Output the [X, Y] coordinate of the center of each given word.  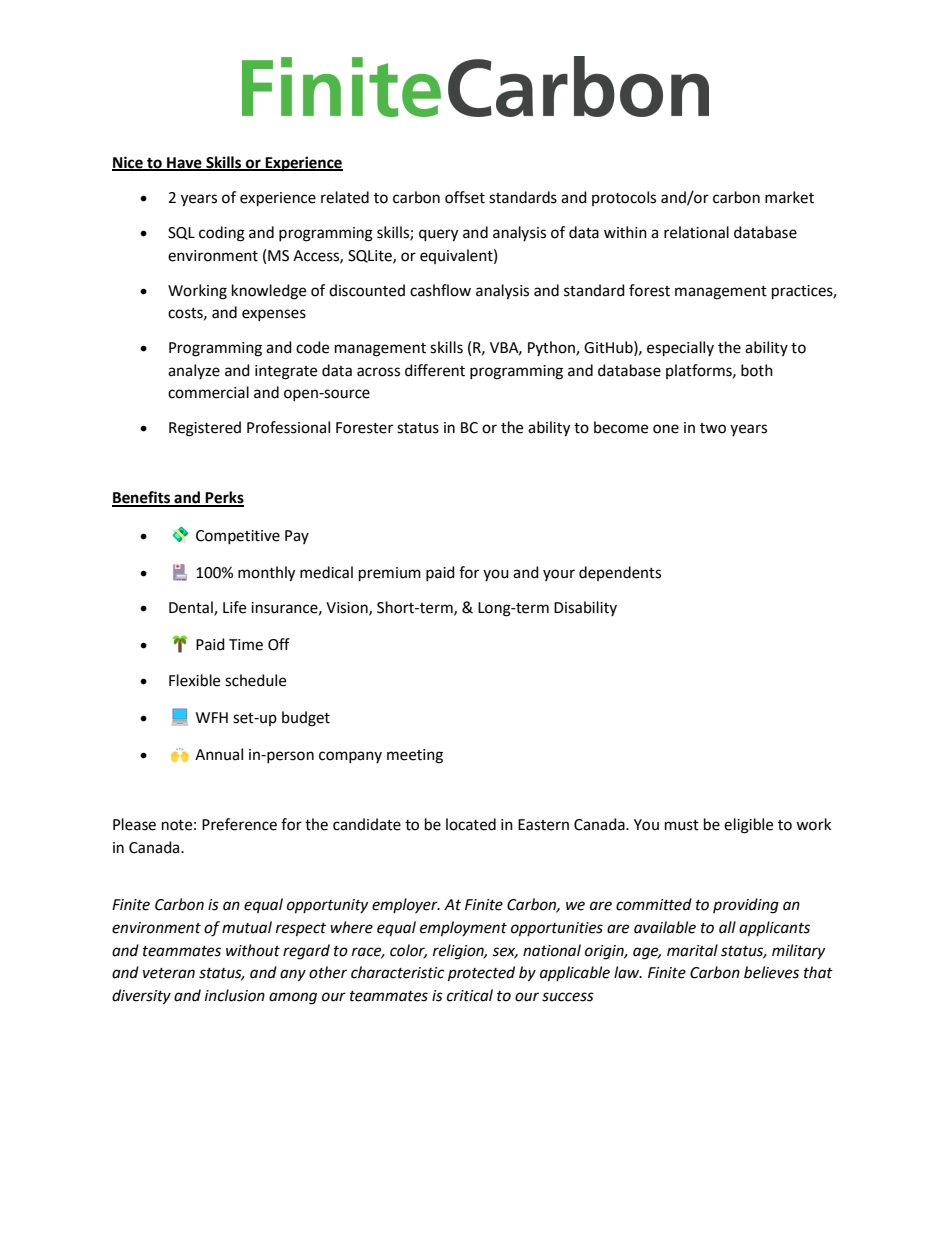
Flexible [194, 680]
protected [481, 974]
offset [465, 197]
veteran [169, 973]
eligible [748, 826]
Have [184, 164]
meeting [415, 756]
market [789, 197]
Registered [205, 429]
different [435, 370]
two [713, 428]
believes [771, 972]
